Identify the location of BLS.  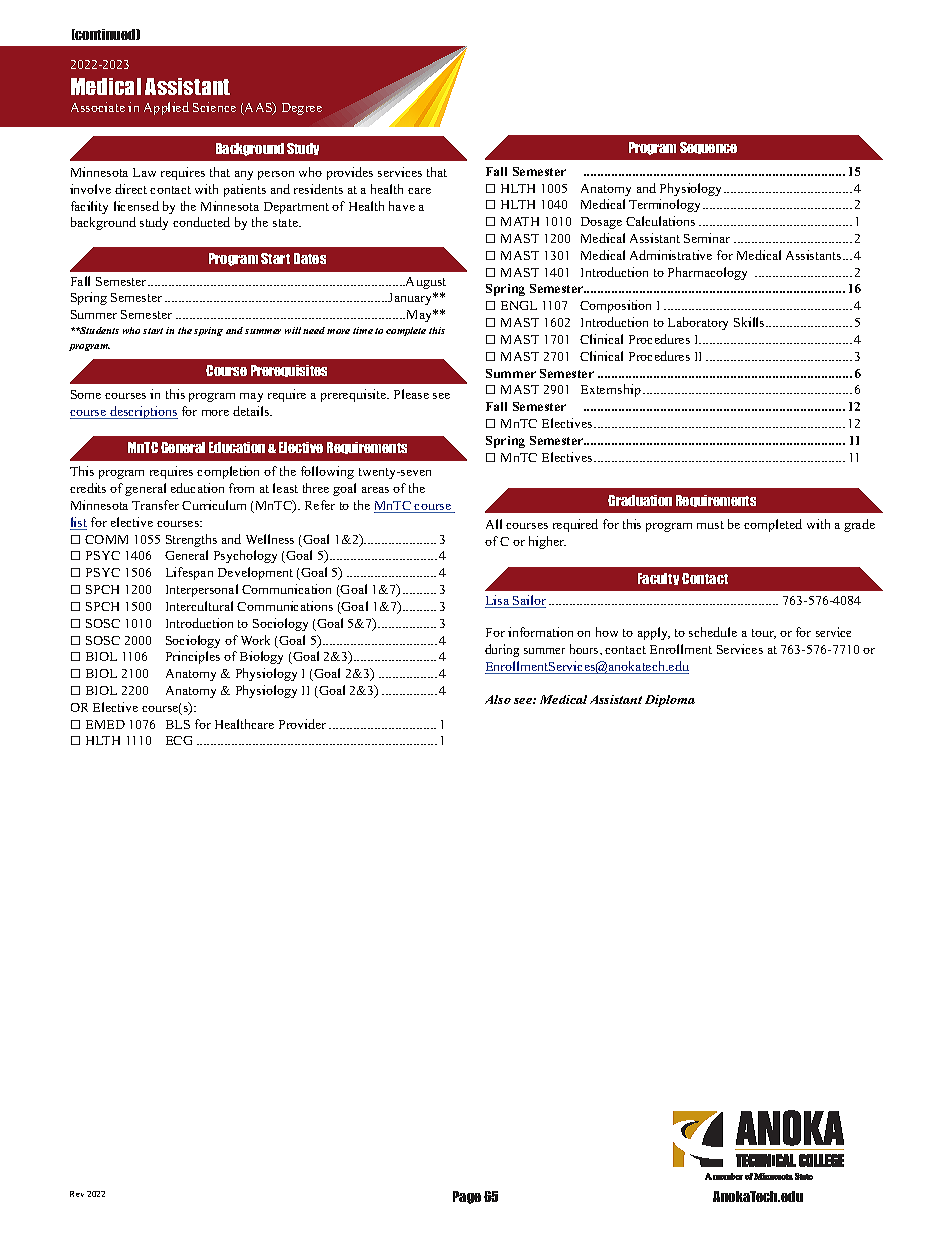
(178, 724).
